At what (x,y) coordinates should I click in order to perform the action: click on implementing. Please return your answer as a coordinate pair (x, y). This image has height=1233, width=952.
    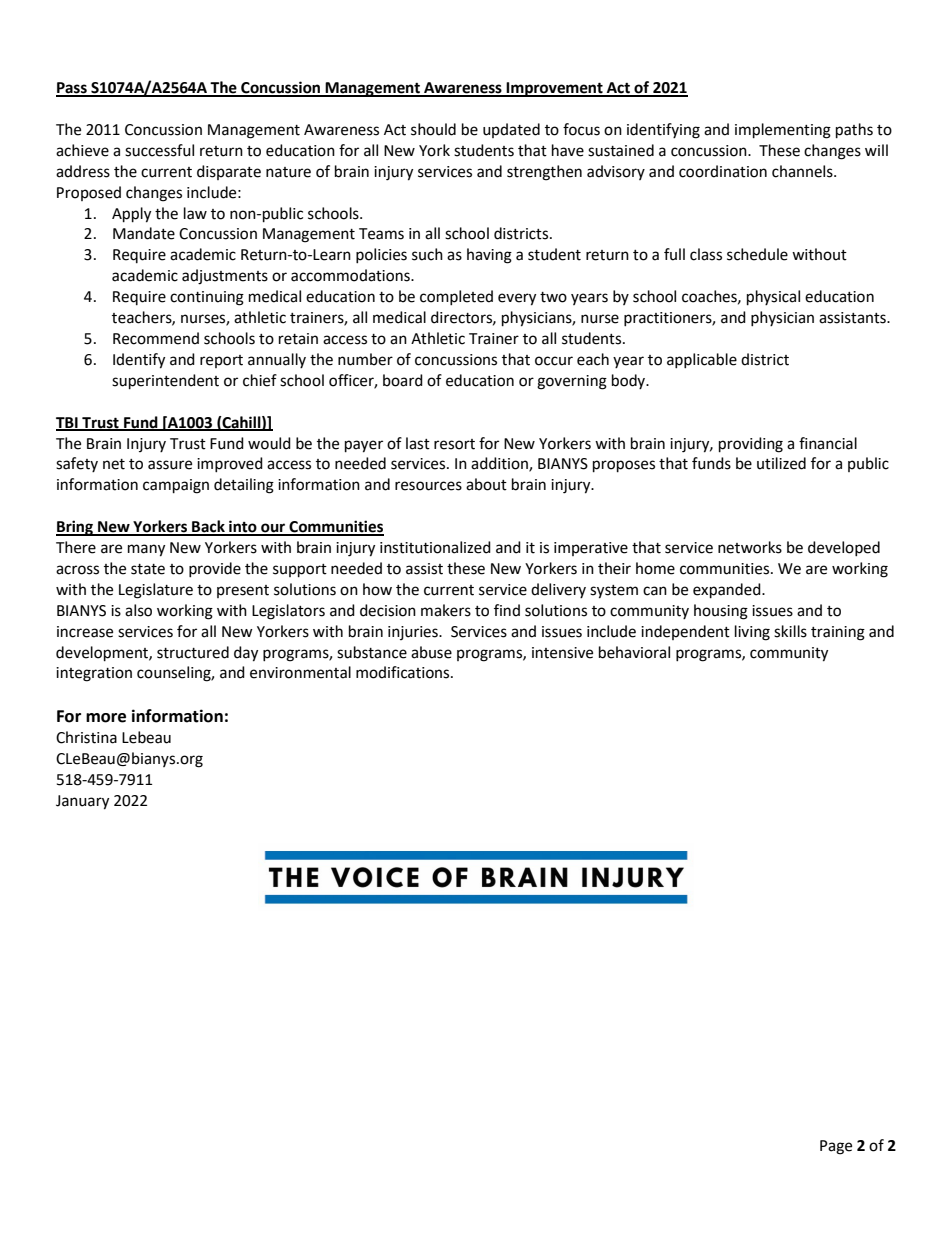
    Looking at the image, I should click on (783, 131).
